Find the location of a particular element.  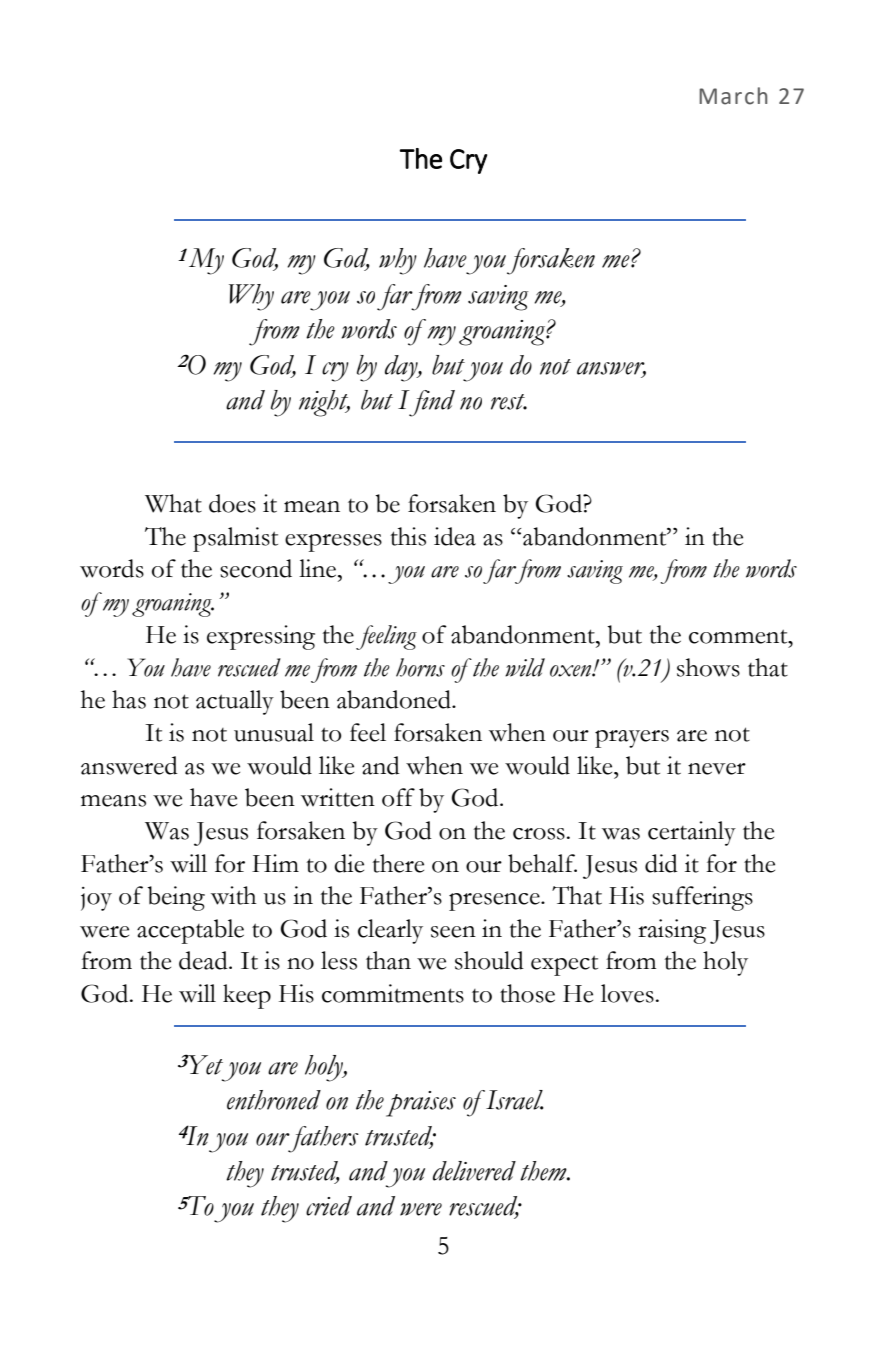

shows is located at coordinates (708, 667).
